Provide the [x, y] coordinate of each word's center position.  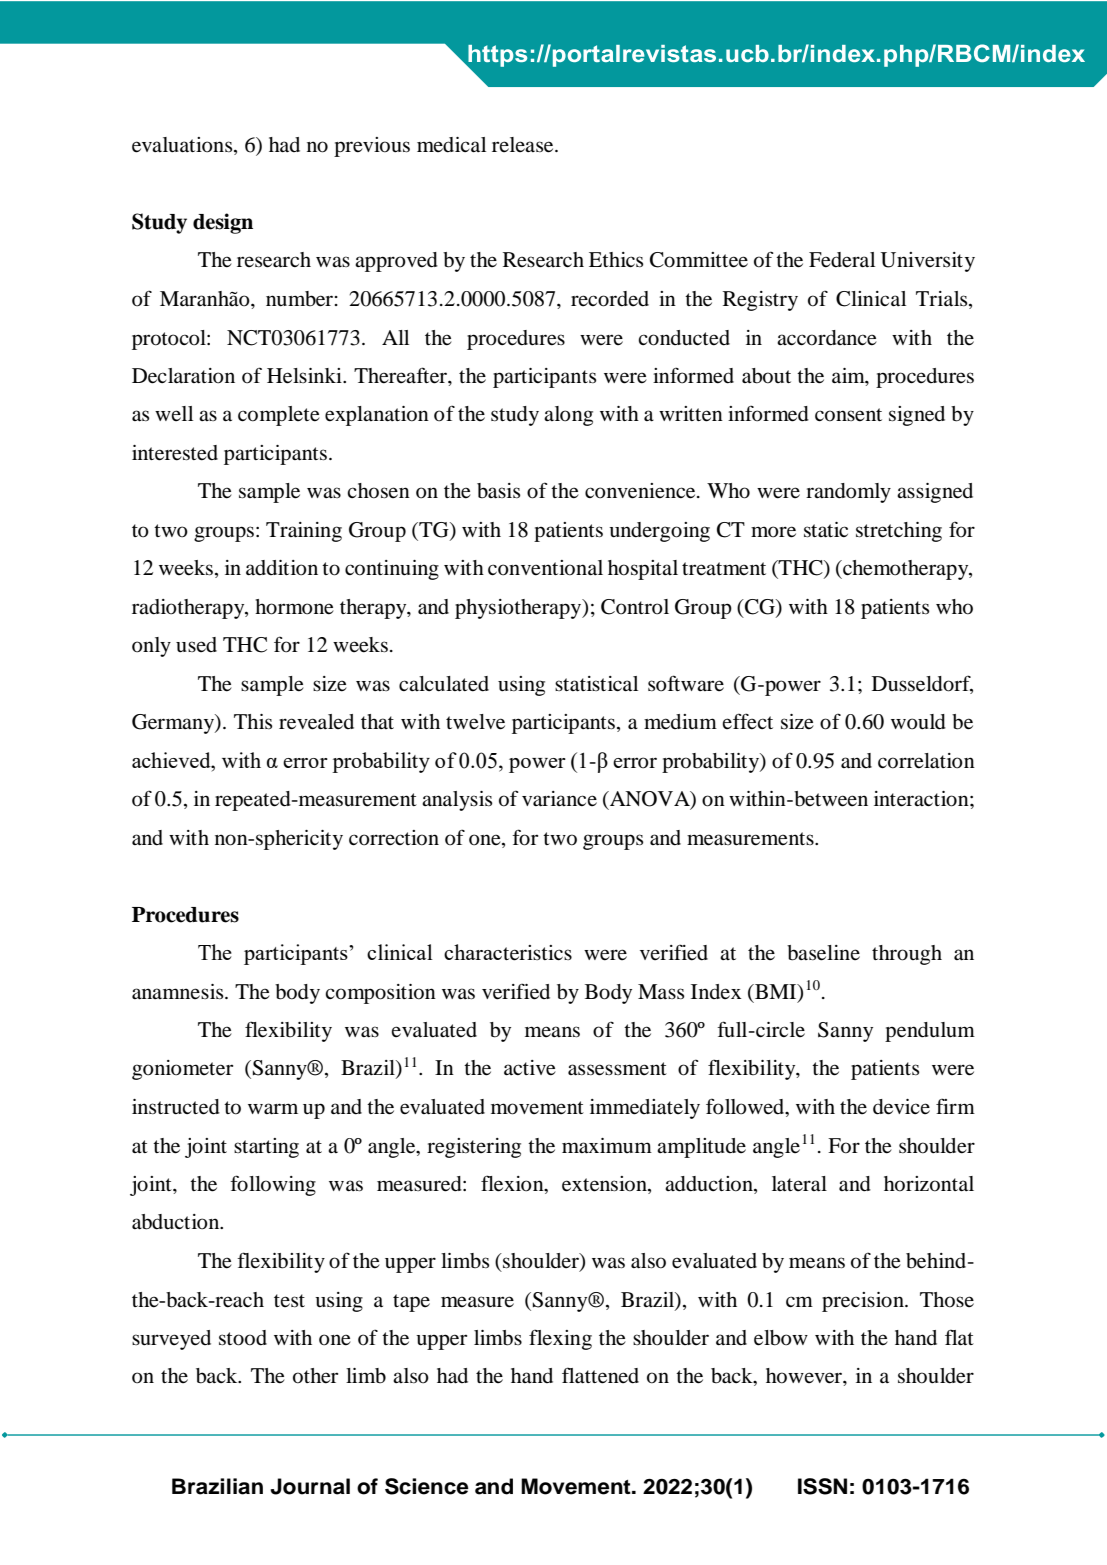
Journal [310, 1486]
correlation [926, 761]
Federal [842, 260]
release [524, 145]
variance [559, 799]
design [223, 223]
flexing [560, 1339]
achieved [172, 760]
